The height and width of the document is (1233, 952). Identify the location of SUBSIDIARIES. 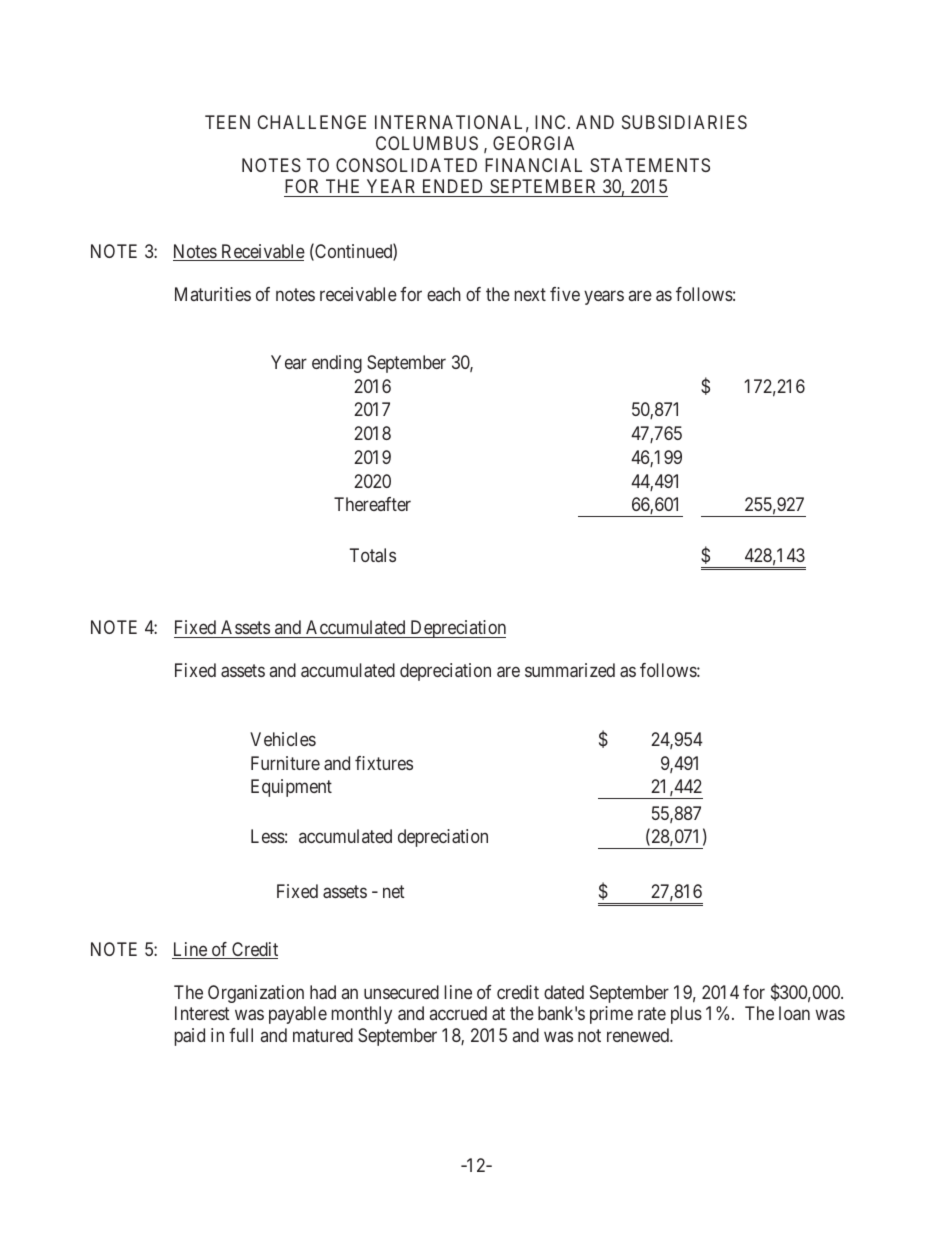
(684, 122).
